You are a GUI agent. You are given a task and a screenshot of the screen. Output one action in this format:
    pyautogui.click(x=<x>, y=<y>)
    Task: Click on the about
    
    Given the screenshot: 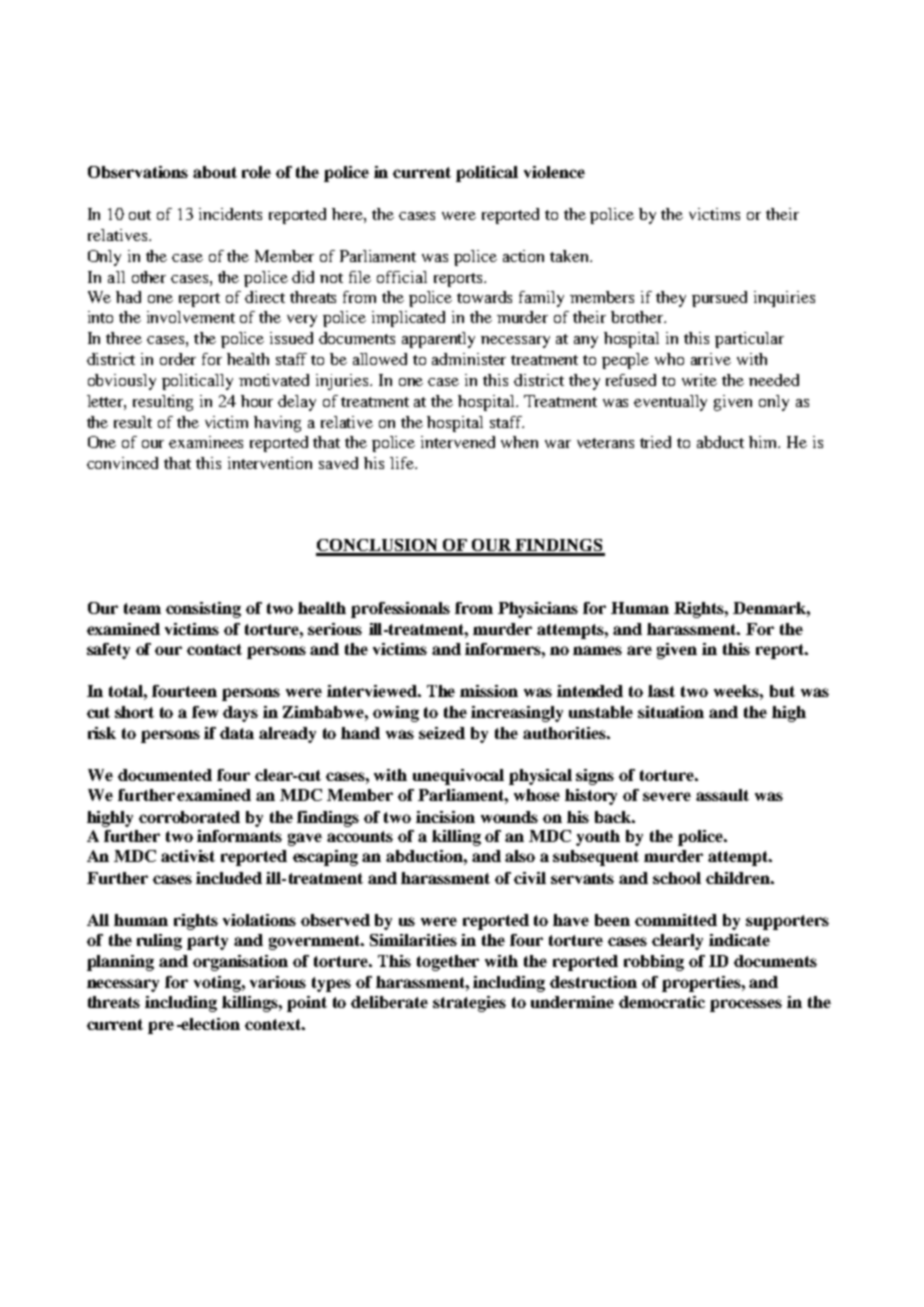 What is the action you would take?
    pyautogui.click(x=215, y=172)
